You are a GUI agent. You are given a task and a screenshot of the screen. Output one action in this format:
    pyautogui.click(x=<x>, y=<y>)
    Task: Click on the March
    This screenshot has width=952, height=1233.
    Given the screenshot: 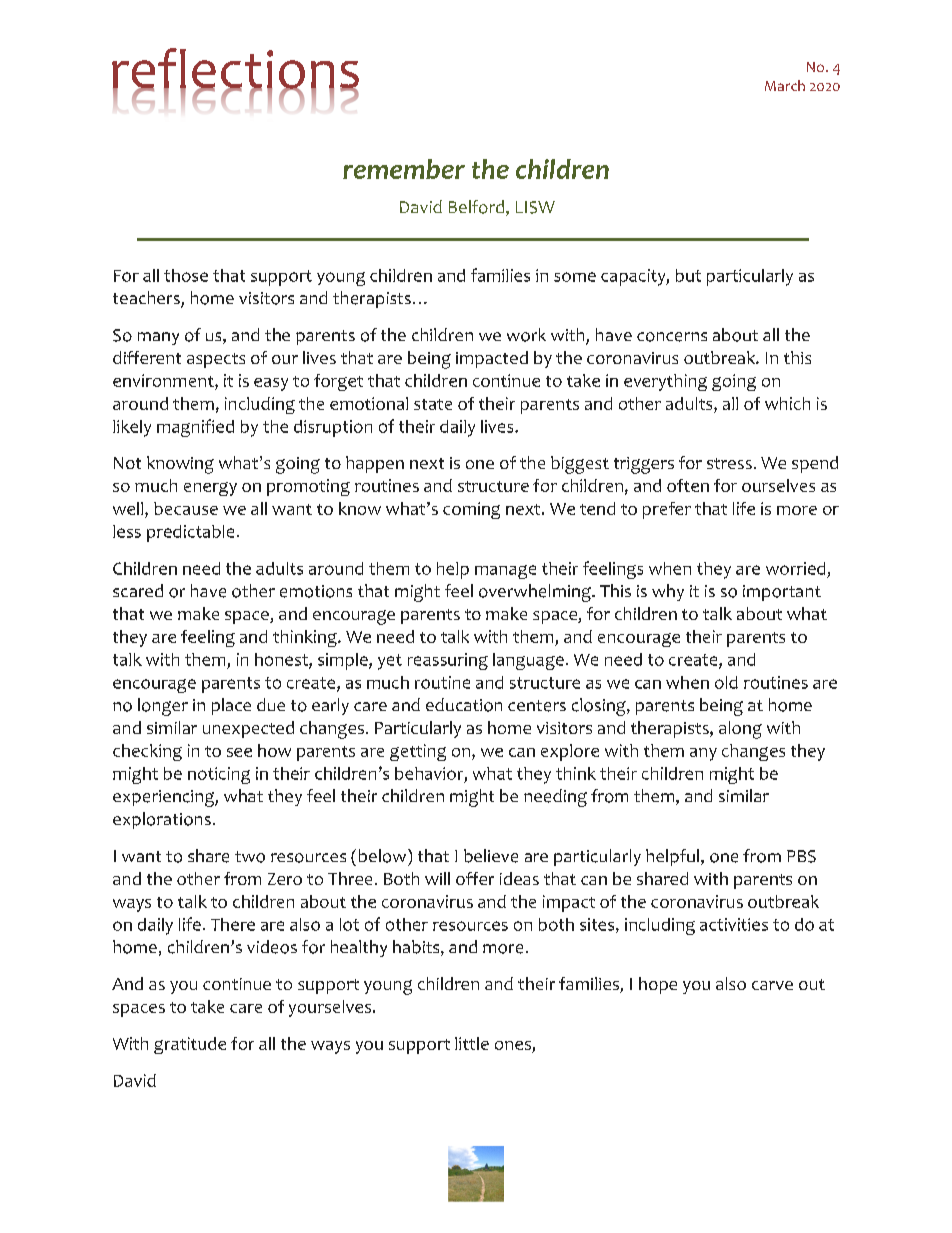 What is the action you would take?
    pyautogui.click(x=785, y=85)
